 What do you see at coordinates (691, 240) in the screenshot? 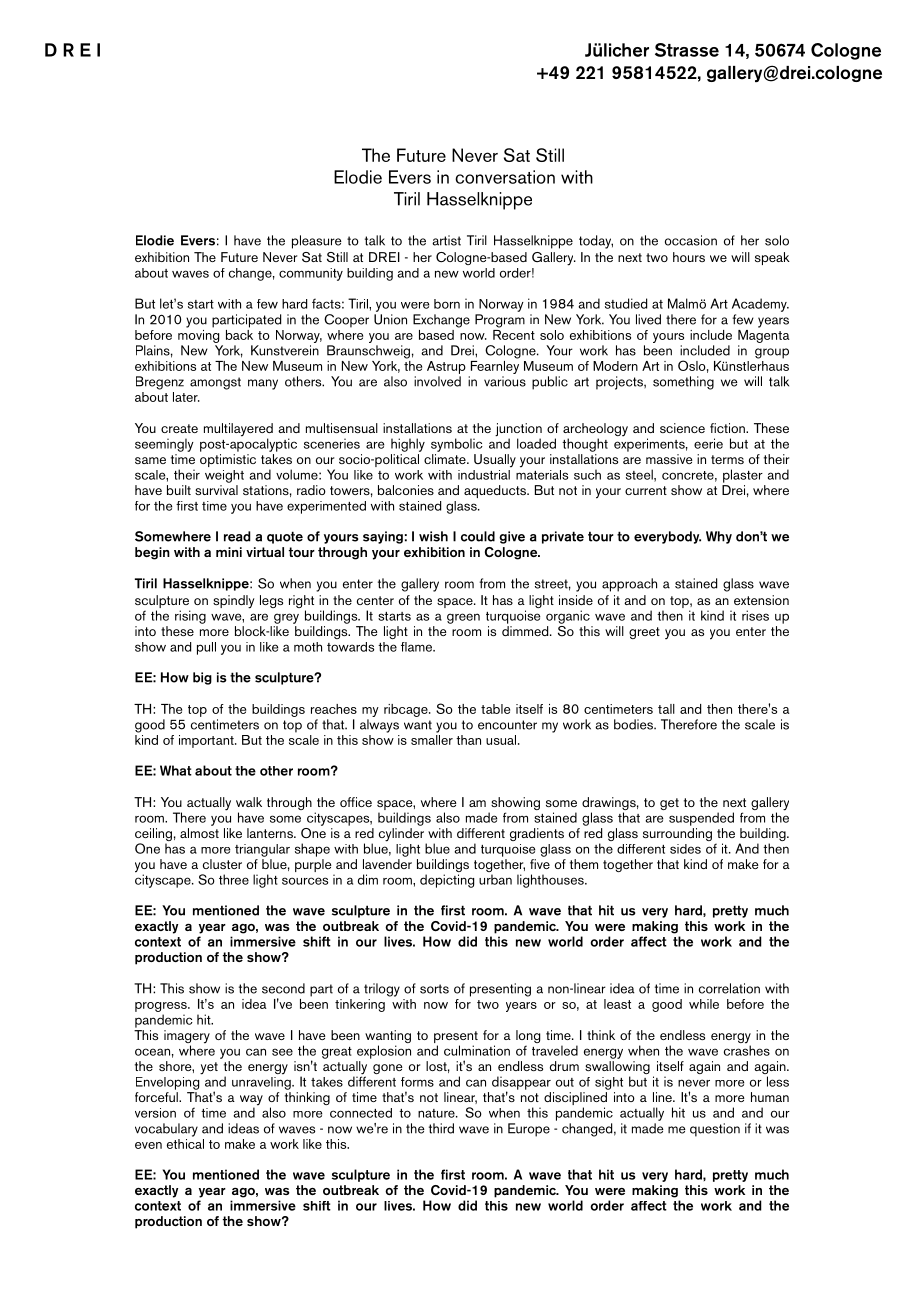
I see `occasion` at bounding box center [691, 240].
